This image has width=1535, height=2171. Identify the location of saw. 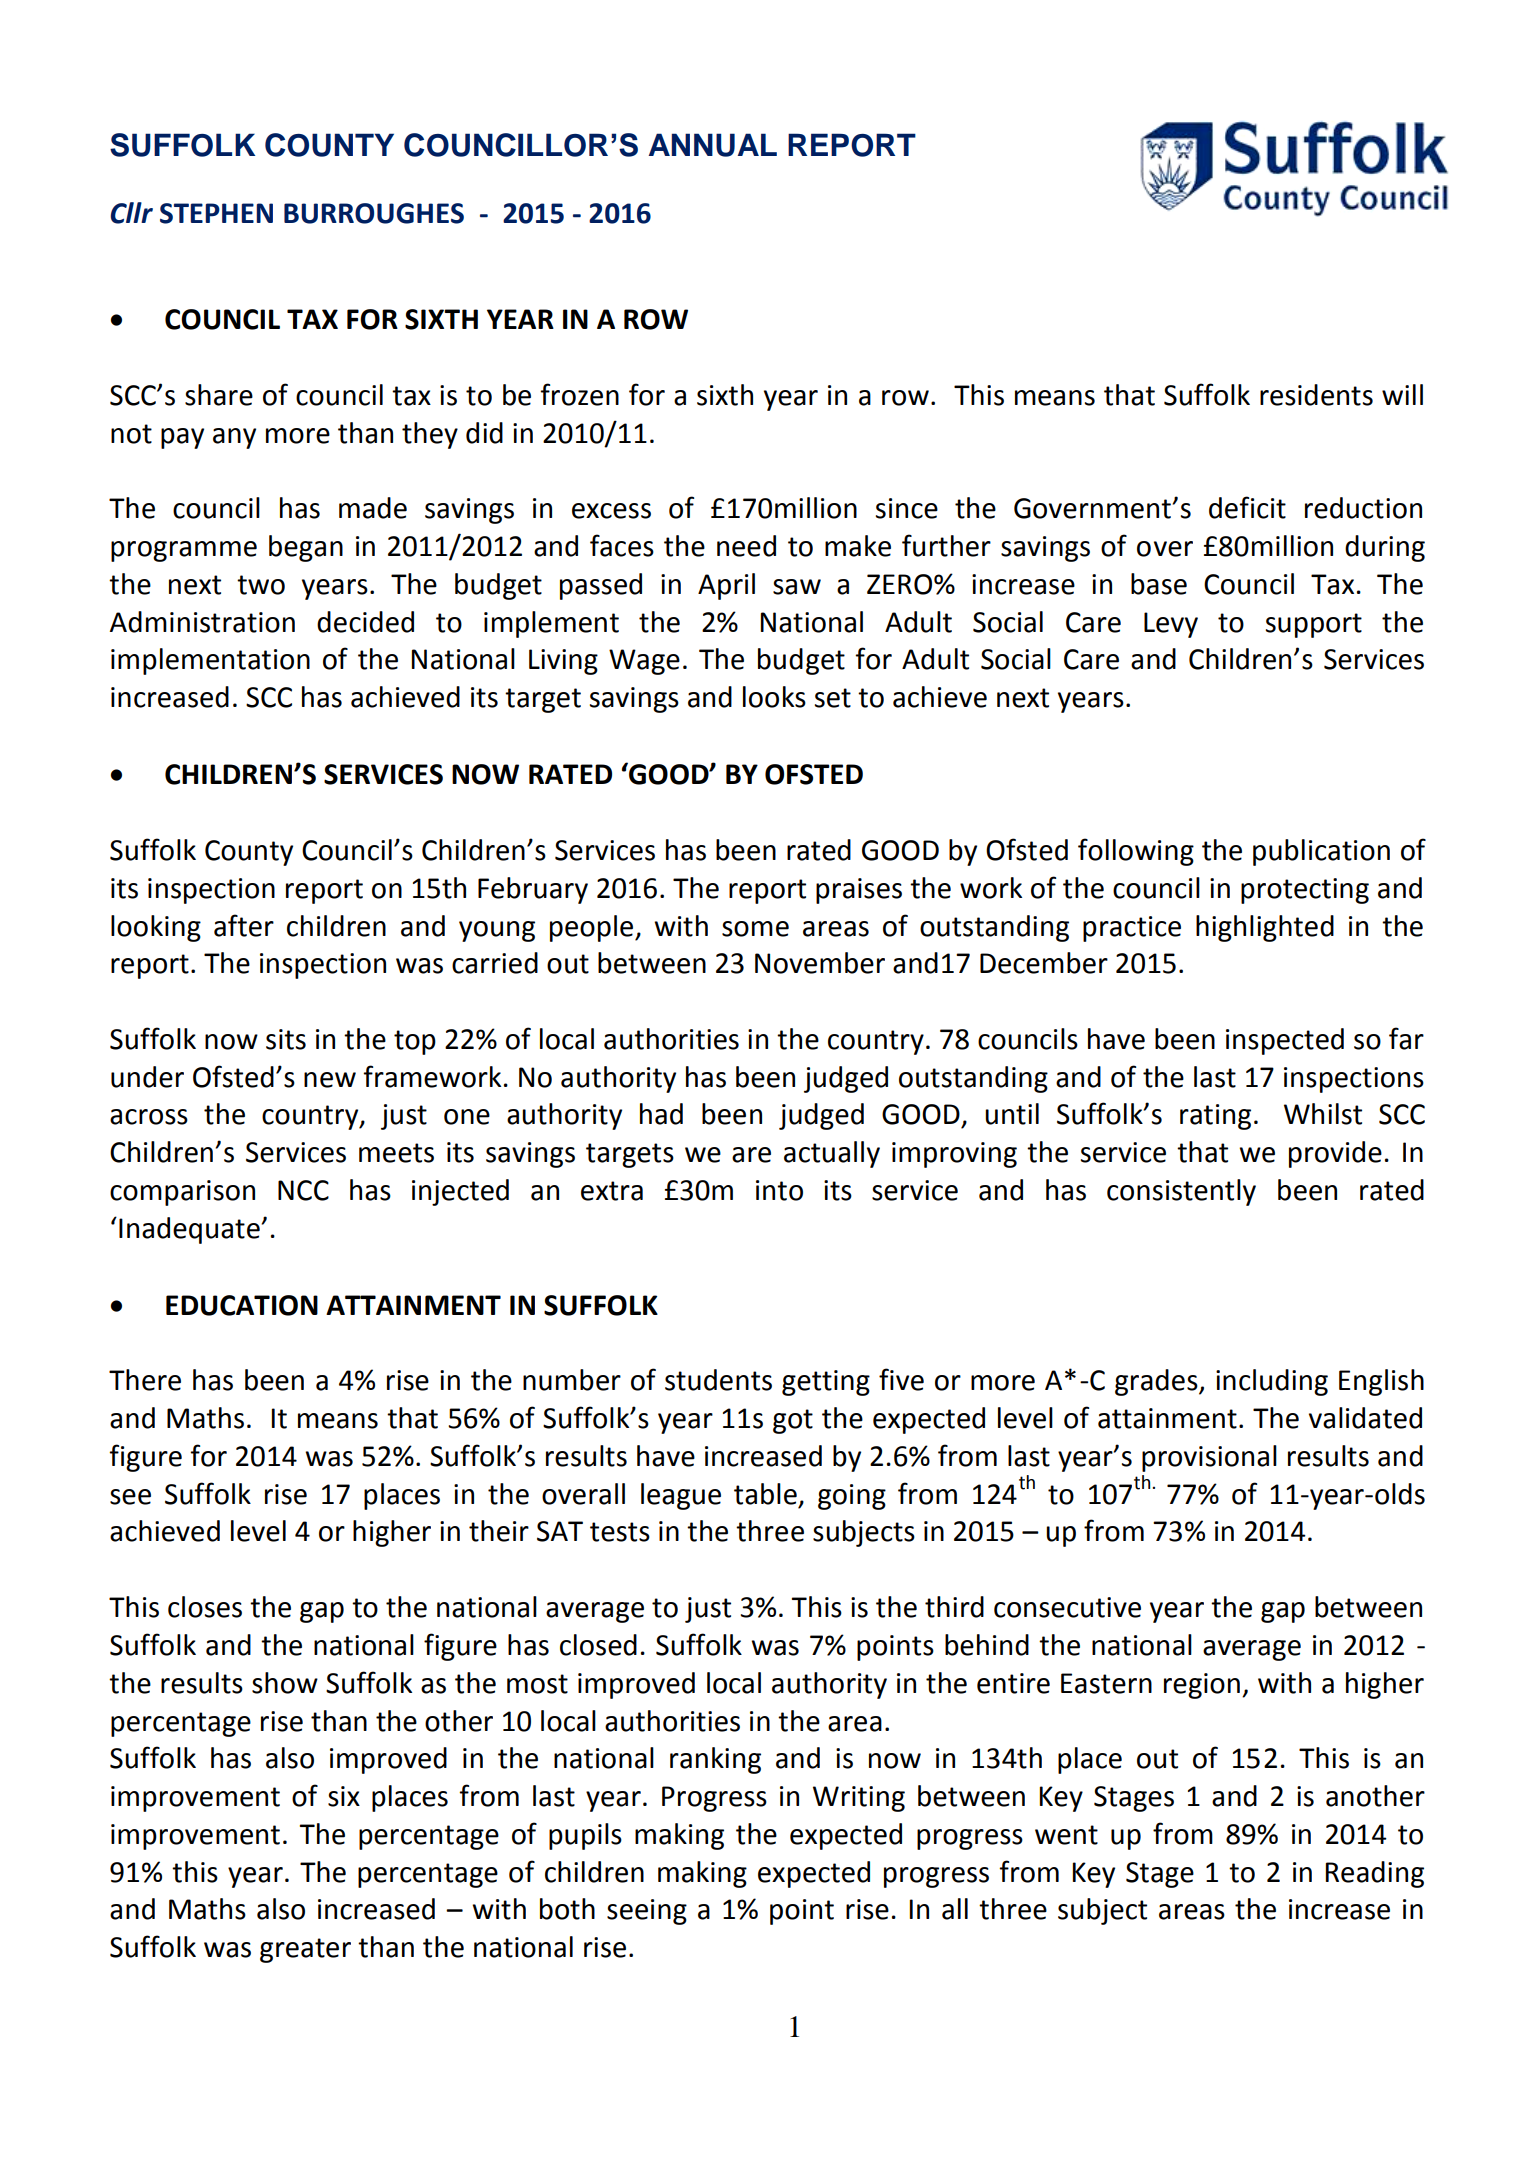
(797, 587).
